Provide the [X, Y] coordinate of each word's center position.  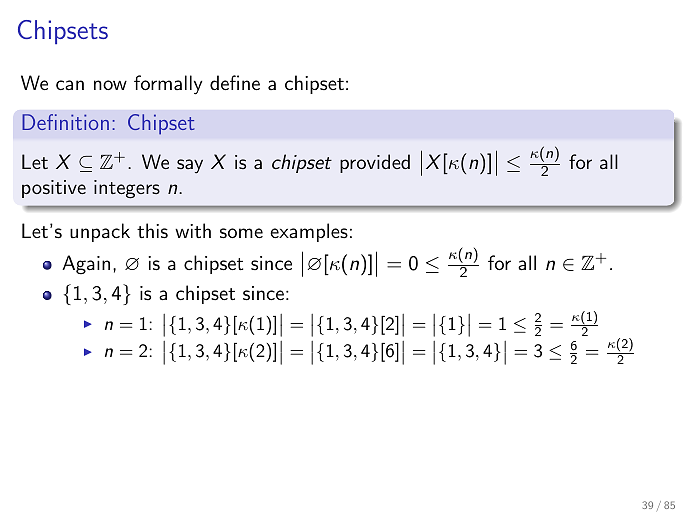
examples [309, 232]
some [241, 233]
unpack [100, 232]
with [193, 230]
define [235, 82]
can [70, 85]
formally [168, 85]
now [110, 85]
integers [127, 189]
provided [375, 163]
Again [86, 265]
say [190, 166]
